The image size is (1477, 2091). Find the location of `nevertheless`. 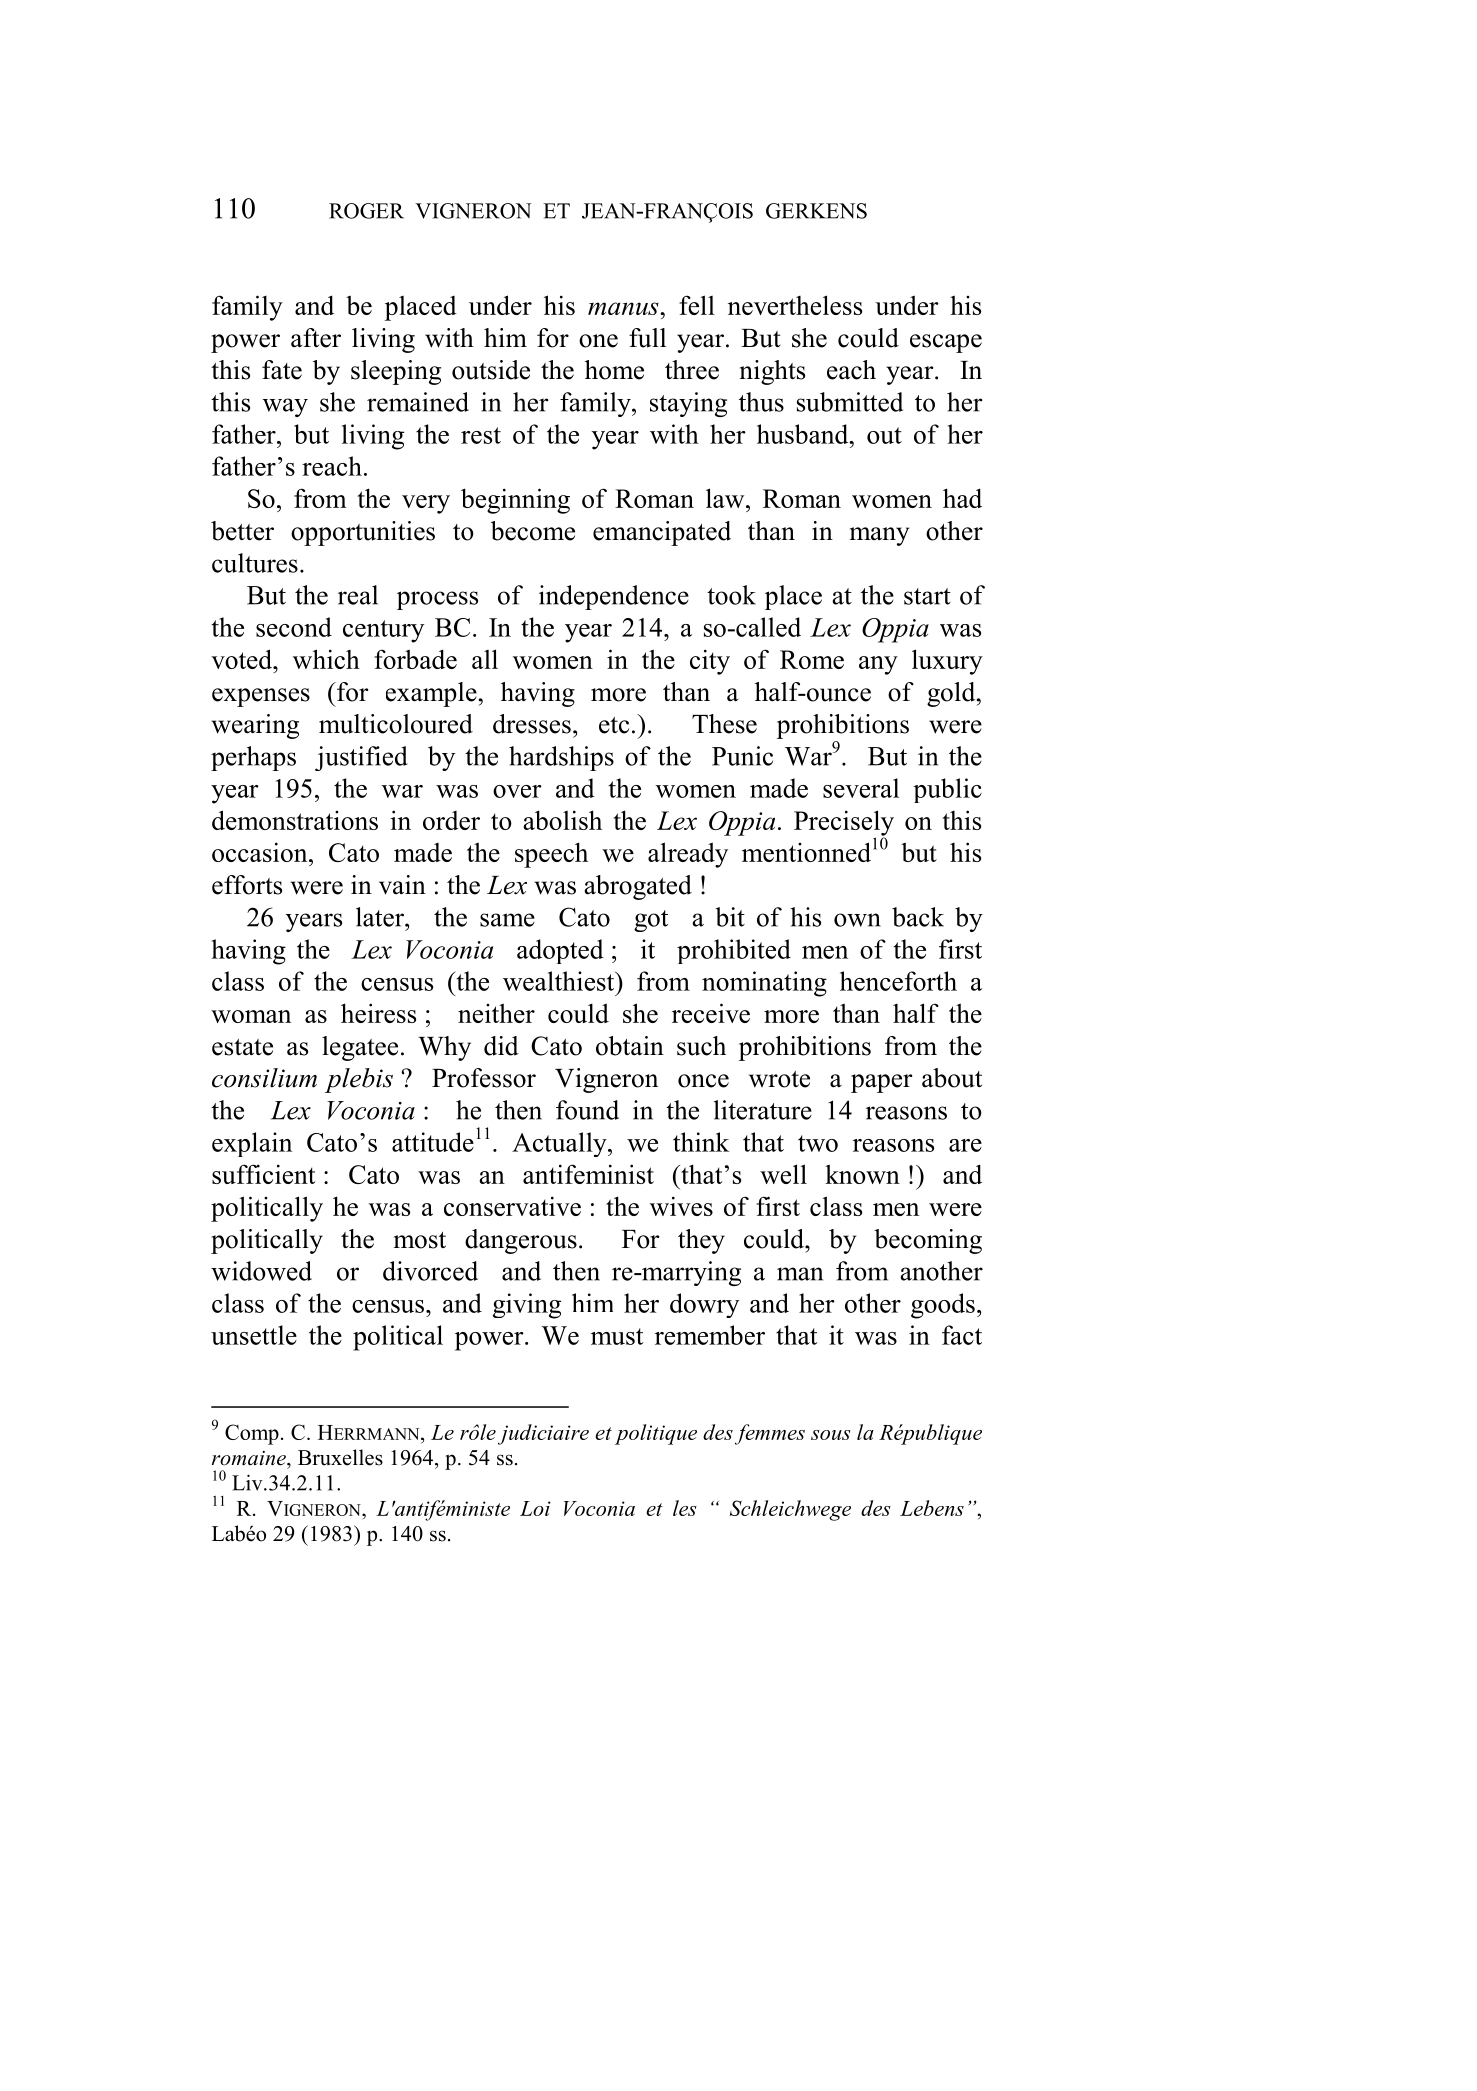

nevertheless is located at coordinates (795, 305).
